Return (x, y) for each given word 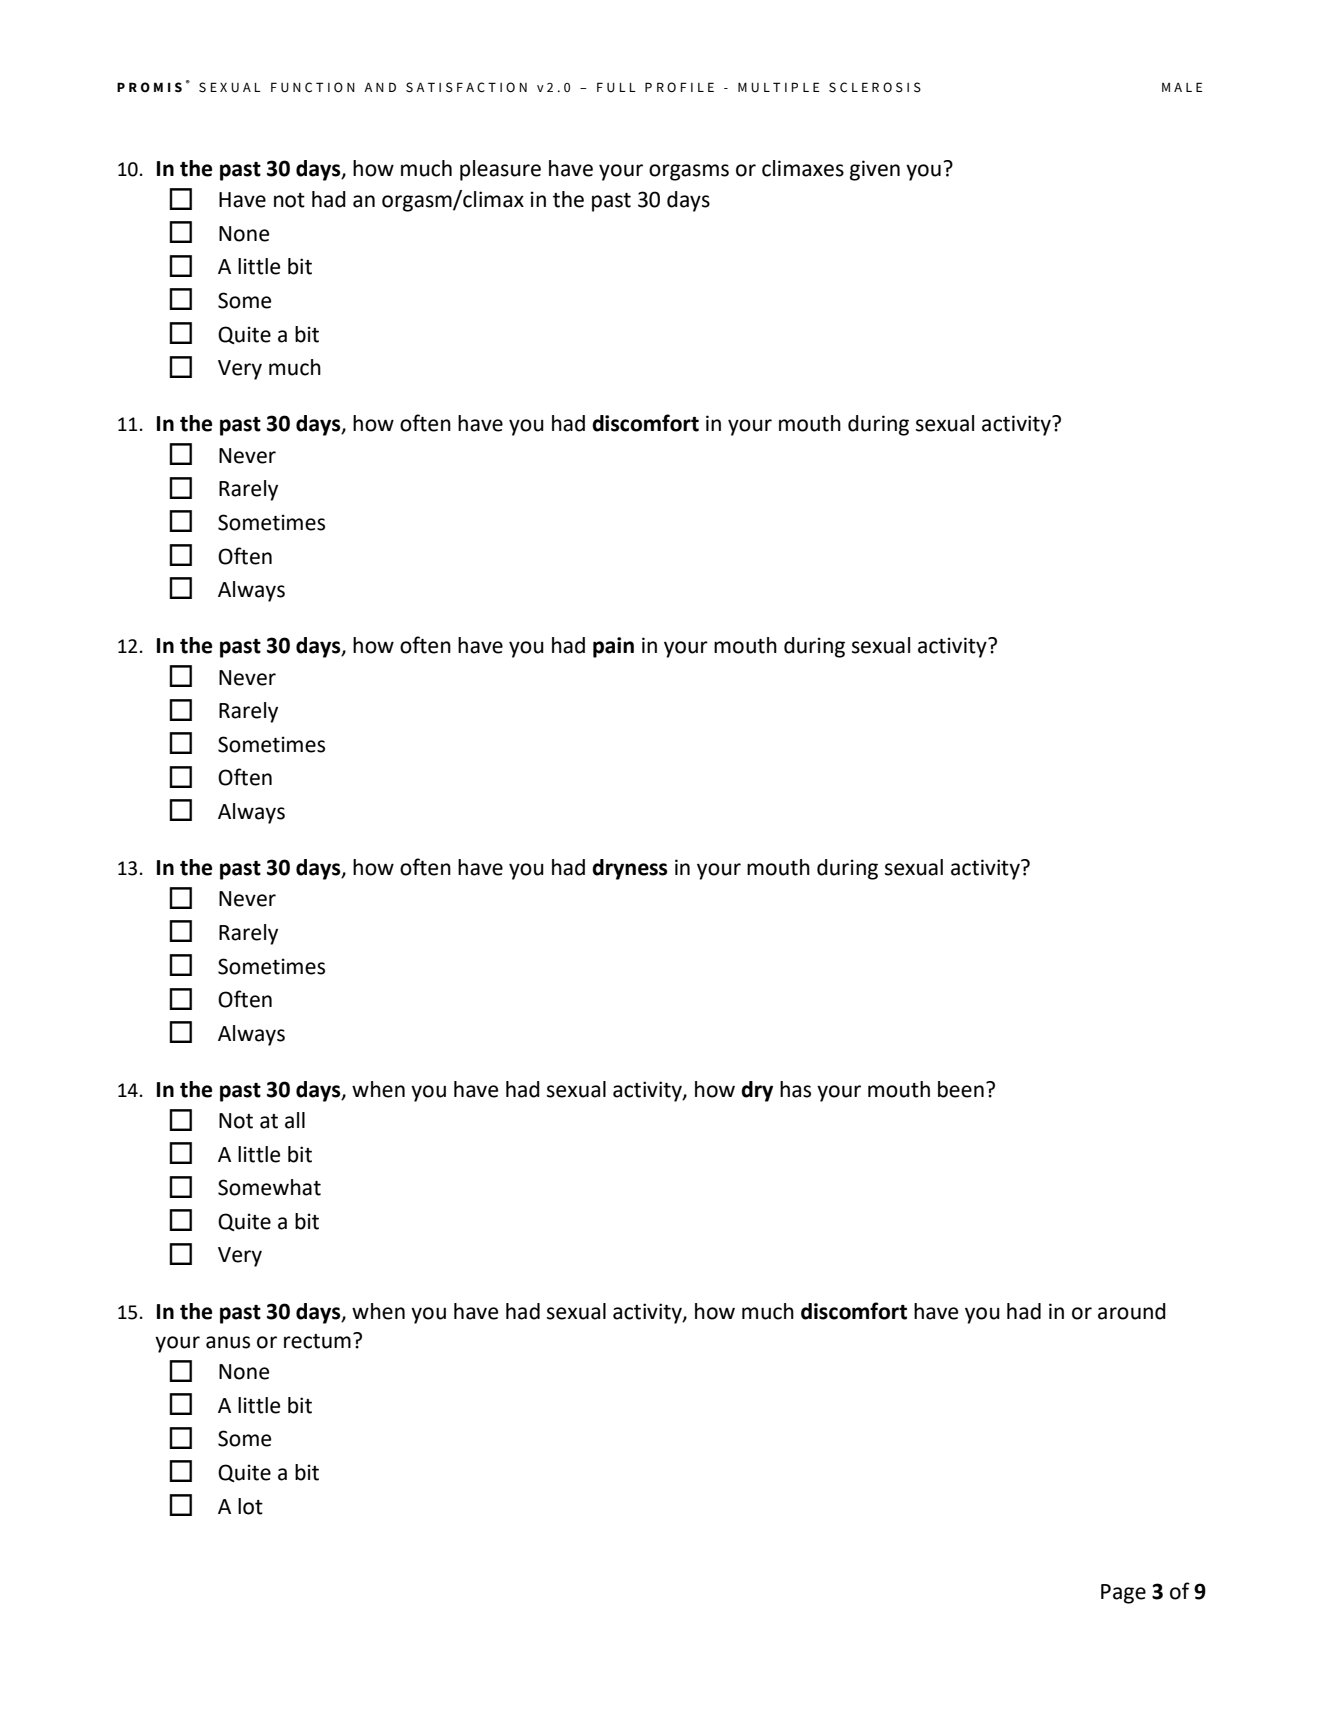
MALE (1182, 87)
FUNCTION (313, 87)
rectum (317, 1341)
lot (250, 1506)
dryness (630, 869)
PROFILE (679, 87)
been (961, 1089)
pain (613, 647)
